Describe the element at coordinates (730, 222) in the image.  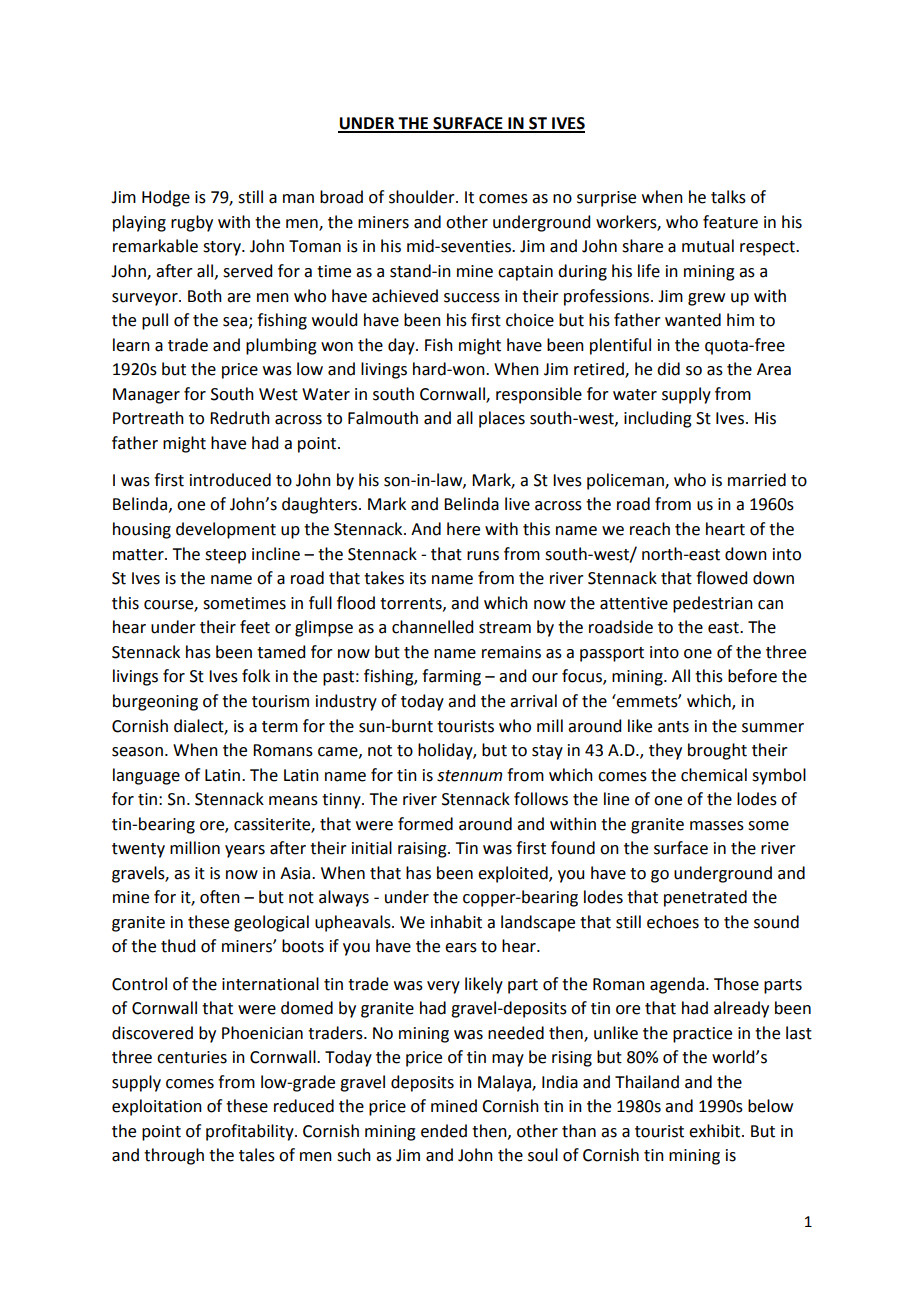
I see `feature` at that location.
